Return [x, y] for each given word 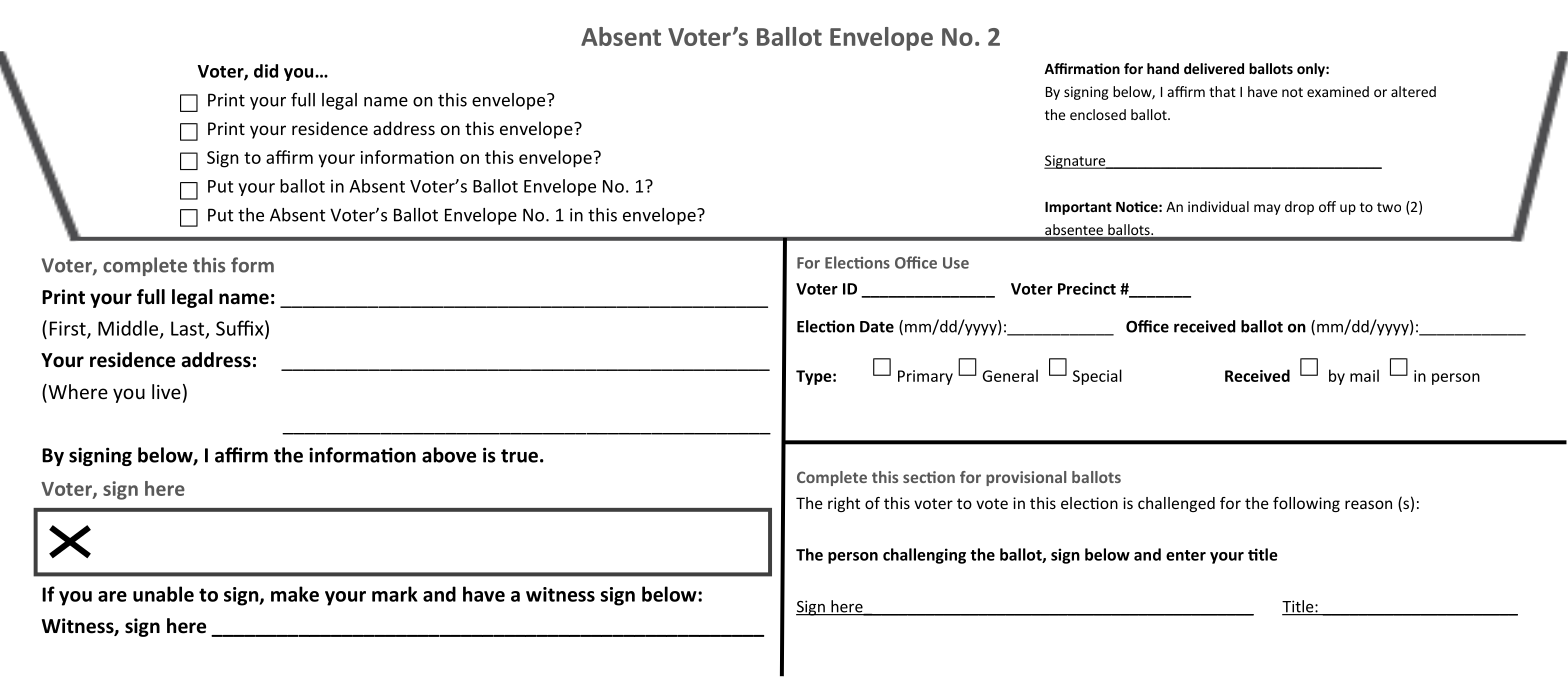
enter [1186, 555]
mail [1364, 375]
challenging [924, 556]
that [1222, 91]
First [69, 329]
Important [1078, 208]
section [929, 477]
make [295, 594]
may [1267, 209]
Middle [129, 329]
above [449, 455]
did [266, 71]
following [1306, 504]
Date [877, 327]
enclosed [1098, 114]
